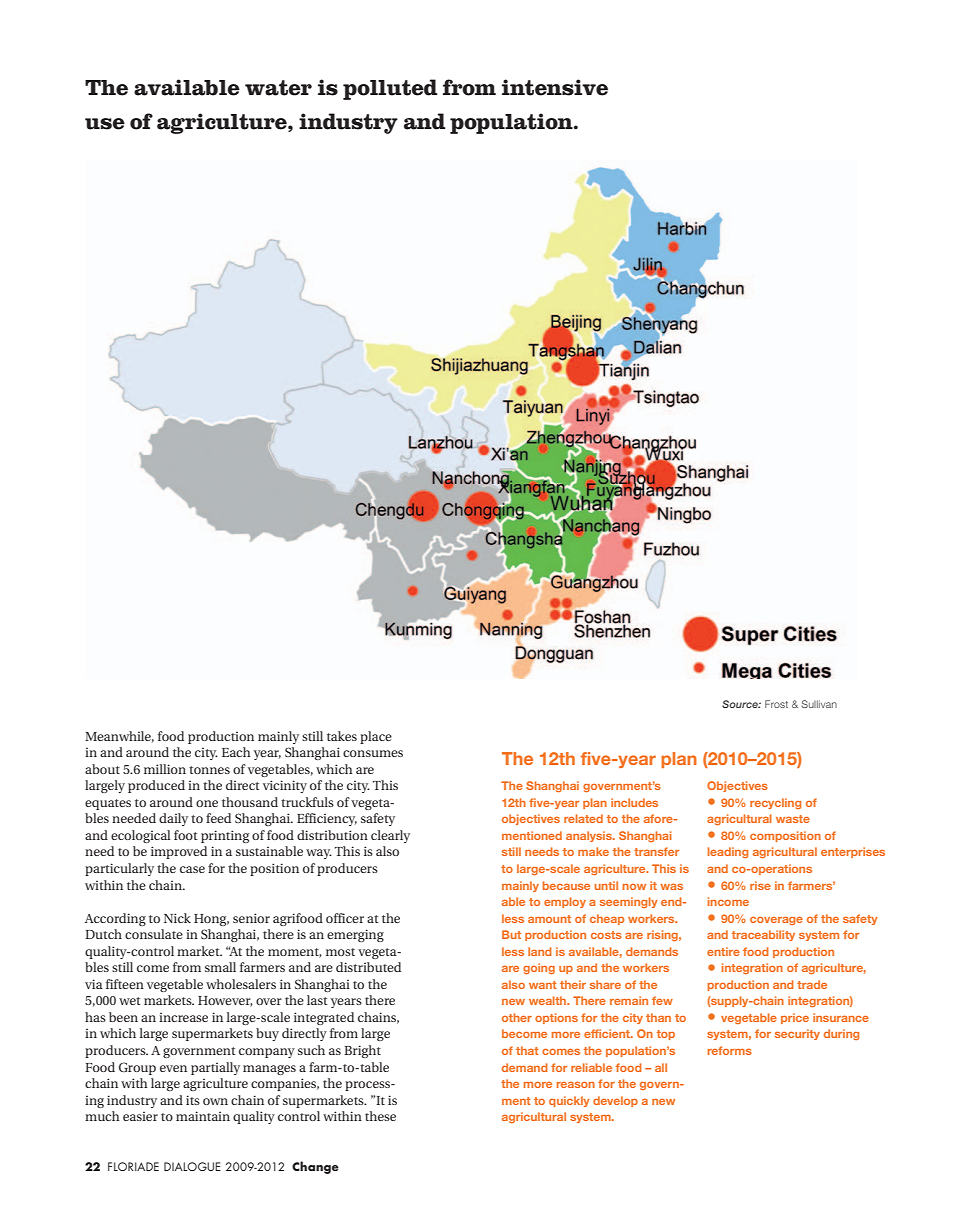 The image size is (980, 1215). What do you see at coordinates (203, 1116) in the document?
I see `maintain` at bounding box center [203, 1116].
